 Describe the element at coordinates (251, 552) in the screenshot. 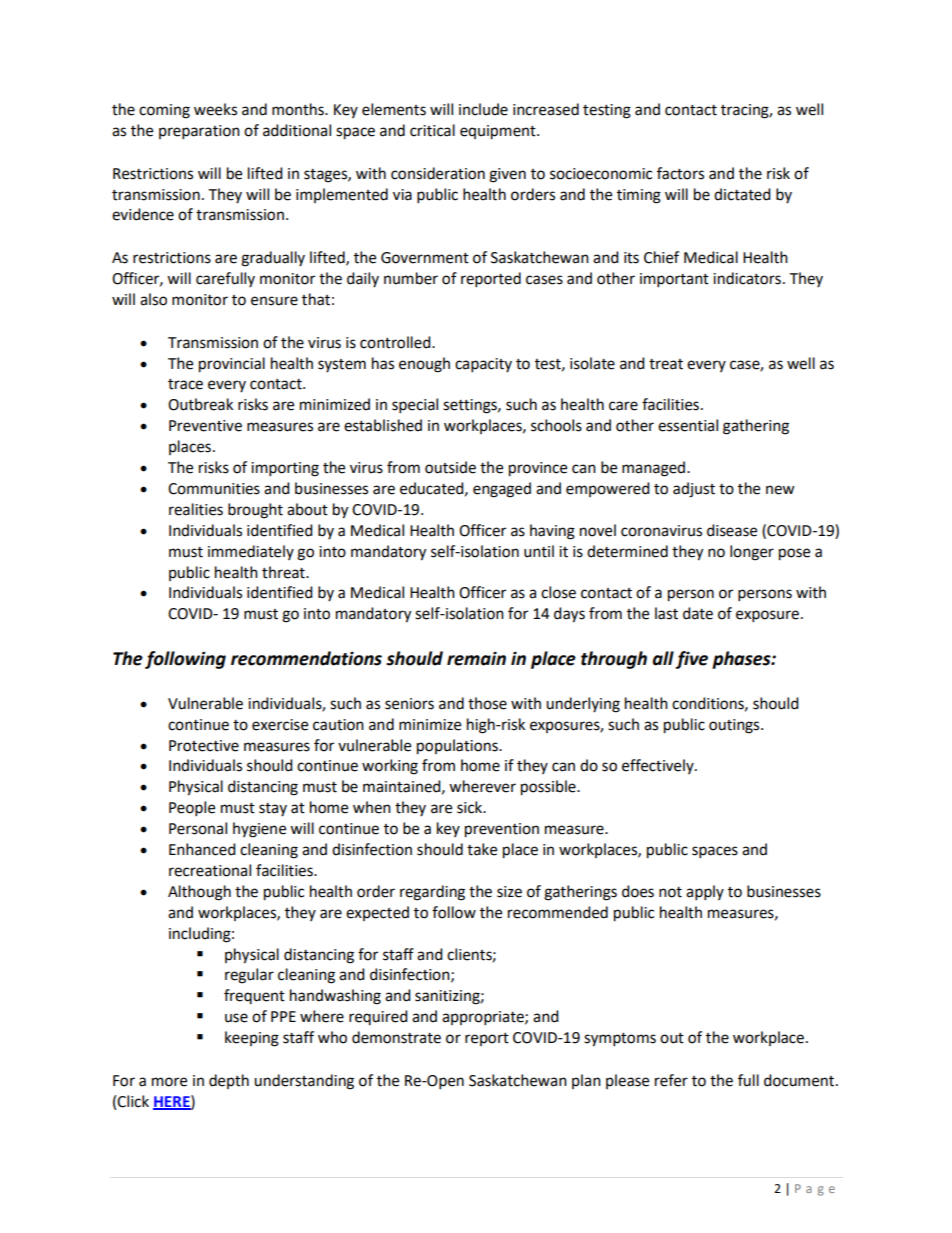

I see `immediately` at that location.
